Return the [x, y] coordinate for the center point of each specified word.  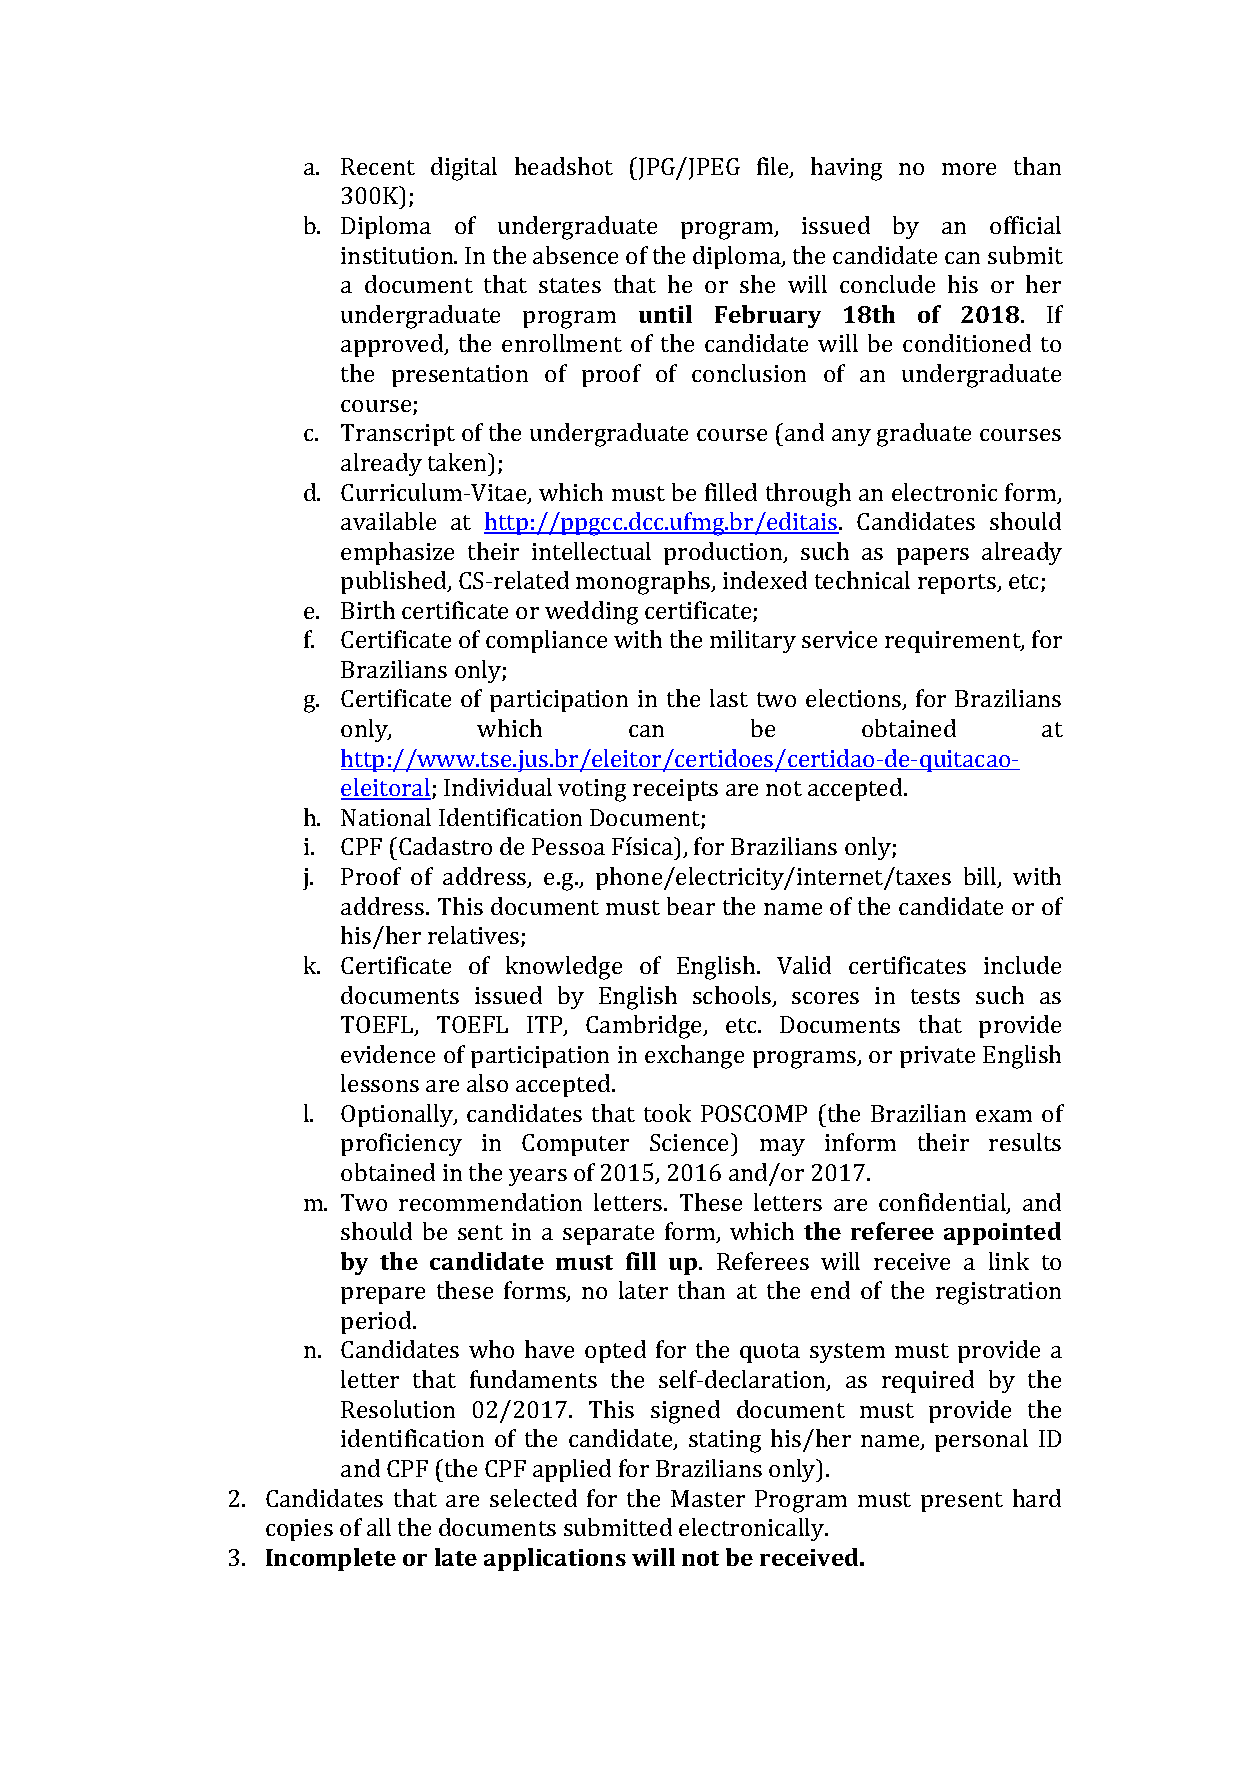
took [667, 1113]
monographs [644, 583]
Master [708, 1498]
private [937, 1057]
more [969, 169]
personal [981, 1440]
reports [958, 584]
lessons [380, 1083]
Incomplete [331, 1559]
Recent [378, 166]
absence [575, 255]
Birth [368, 610]
